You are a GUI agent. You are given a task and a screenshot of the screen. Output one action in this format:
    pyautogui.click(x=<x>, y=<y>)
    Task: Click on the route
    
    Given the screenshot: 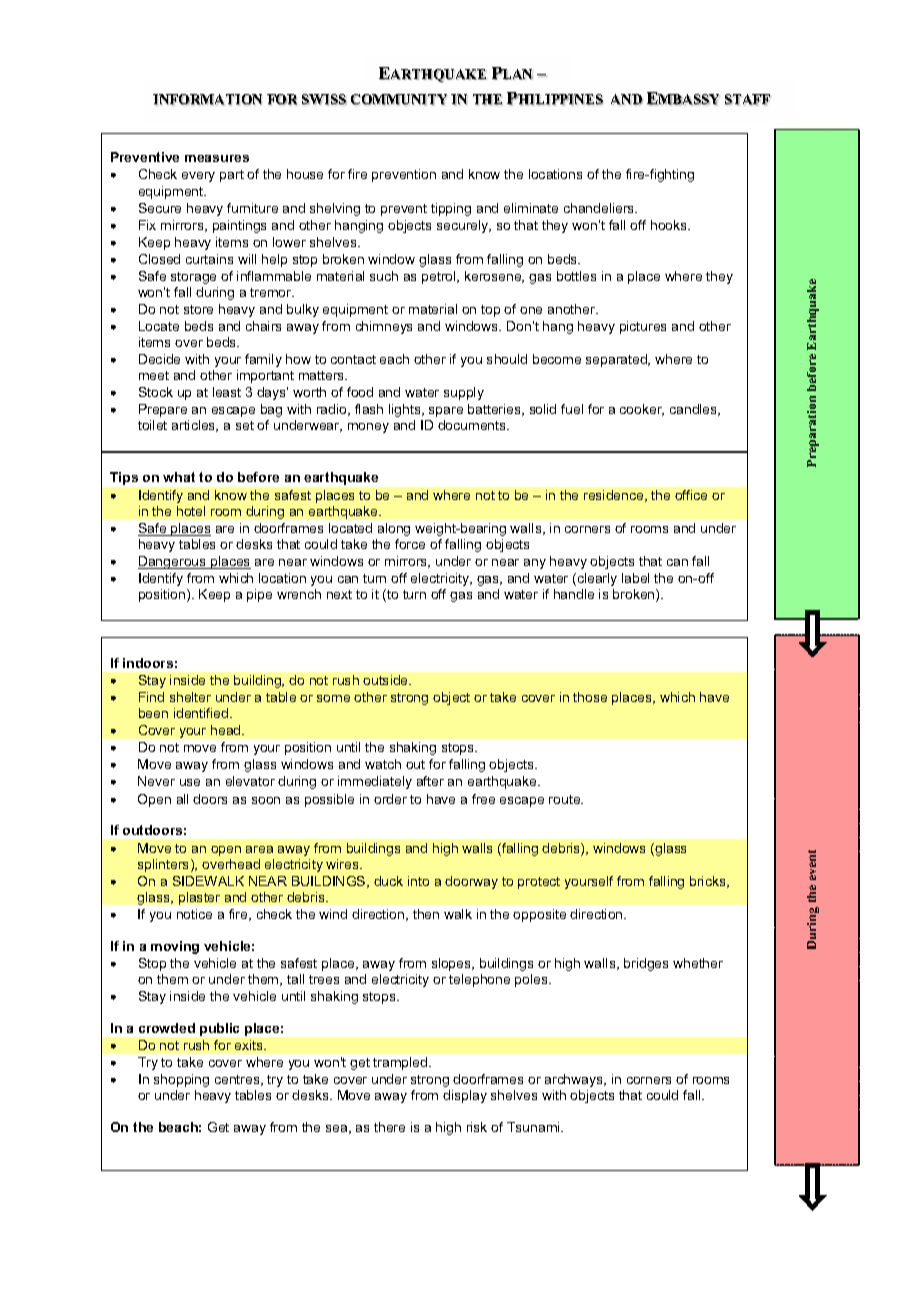 What is the action you would take?
    pyautogui.click(x=566, y=799)
